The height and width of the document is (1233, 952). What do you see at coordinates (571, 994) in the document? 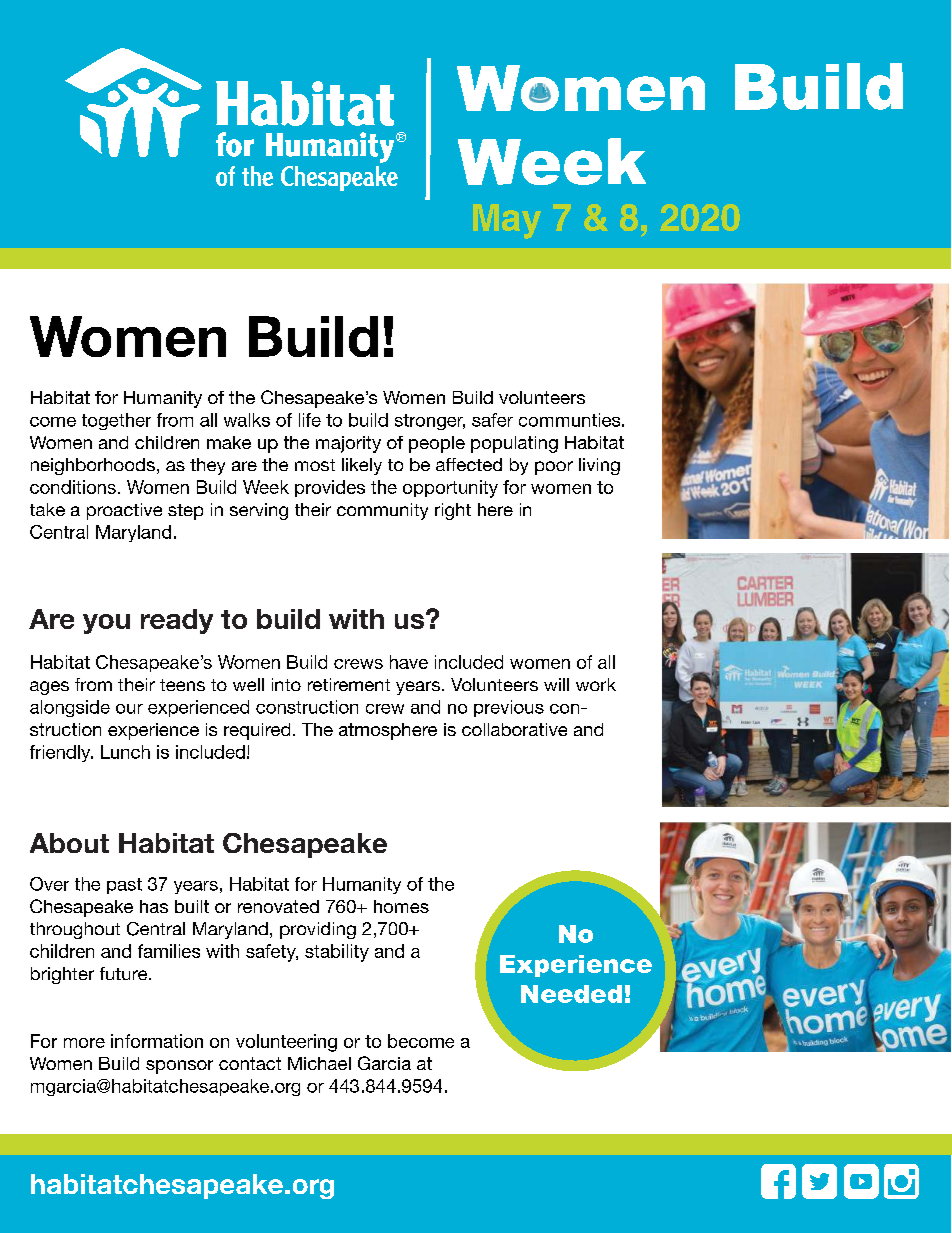
I see `Needed` at bounding box center [571, 994].
